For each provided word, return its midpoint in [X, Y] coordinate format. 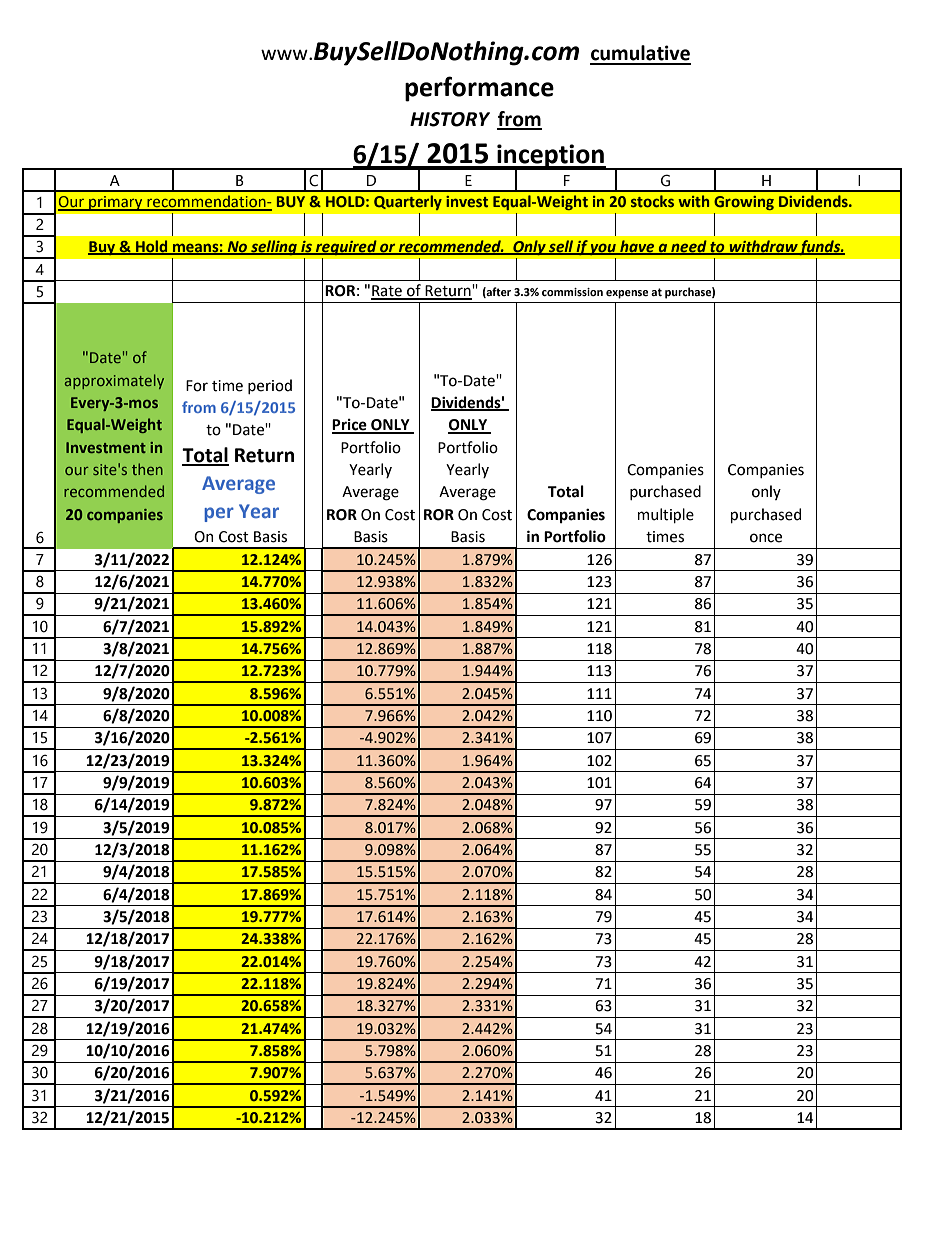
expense [627, 294]
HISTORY [450, 119]
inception [550, 157]
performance [479, 89]
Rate [387, 292]
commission [572, 292]
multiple [666, 515]
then [147, 469]
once [766, 538]
